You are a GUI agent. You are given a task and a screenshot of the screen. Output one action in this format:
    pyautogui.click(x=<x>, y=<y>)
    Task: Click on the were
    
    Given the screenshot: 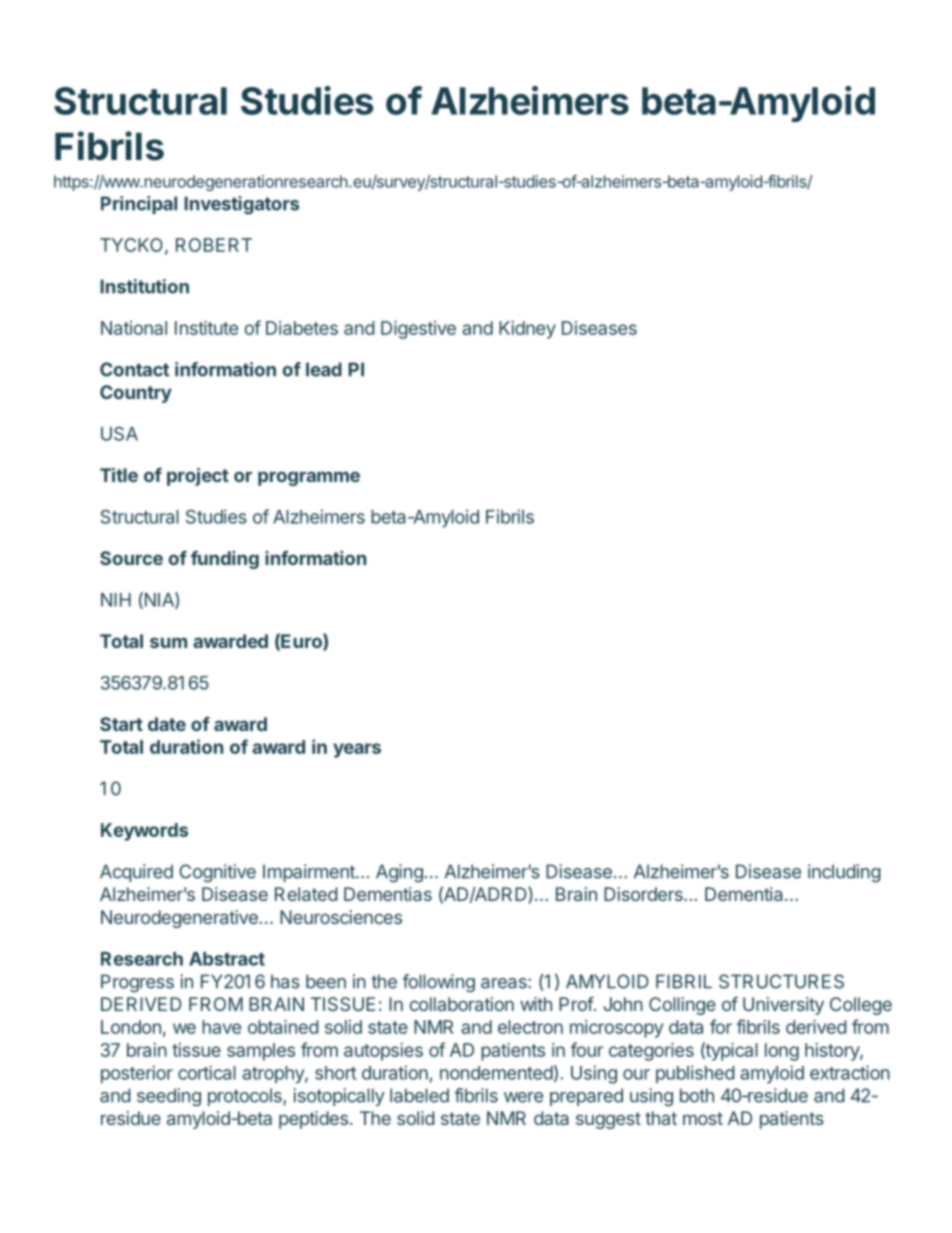 What is the action you would take?
    pyautogui.click(x=523, y=1097)
